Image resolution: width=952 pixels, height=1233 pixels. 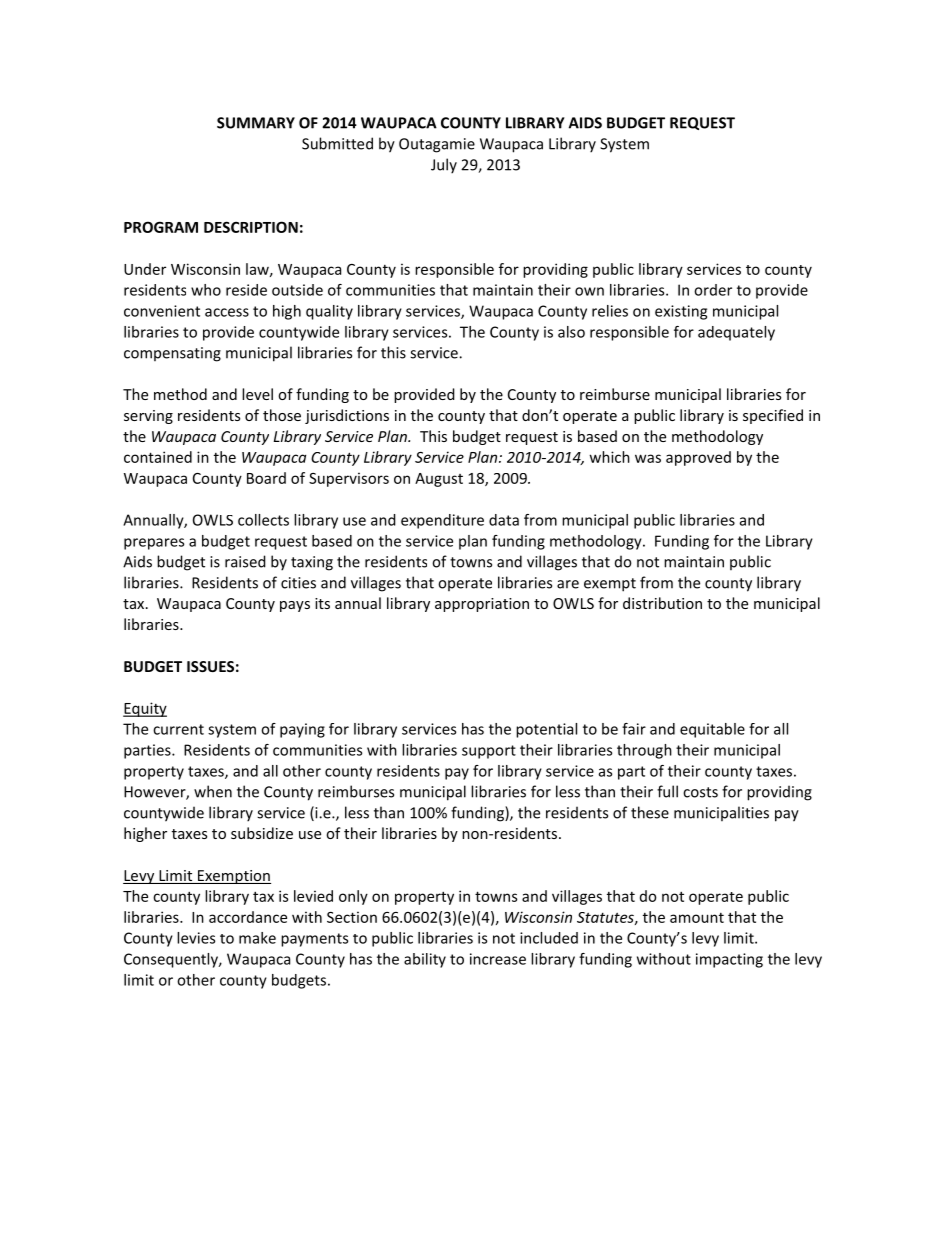 What do you see at coordinates (245, 561) in the screenshot?
I see `raised` at bounding box center [245, 561].
